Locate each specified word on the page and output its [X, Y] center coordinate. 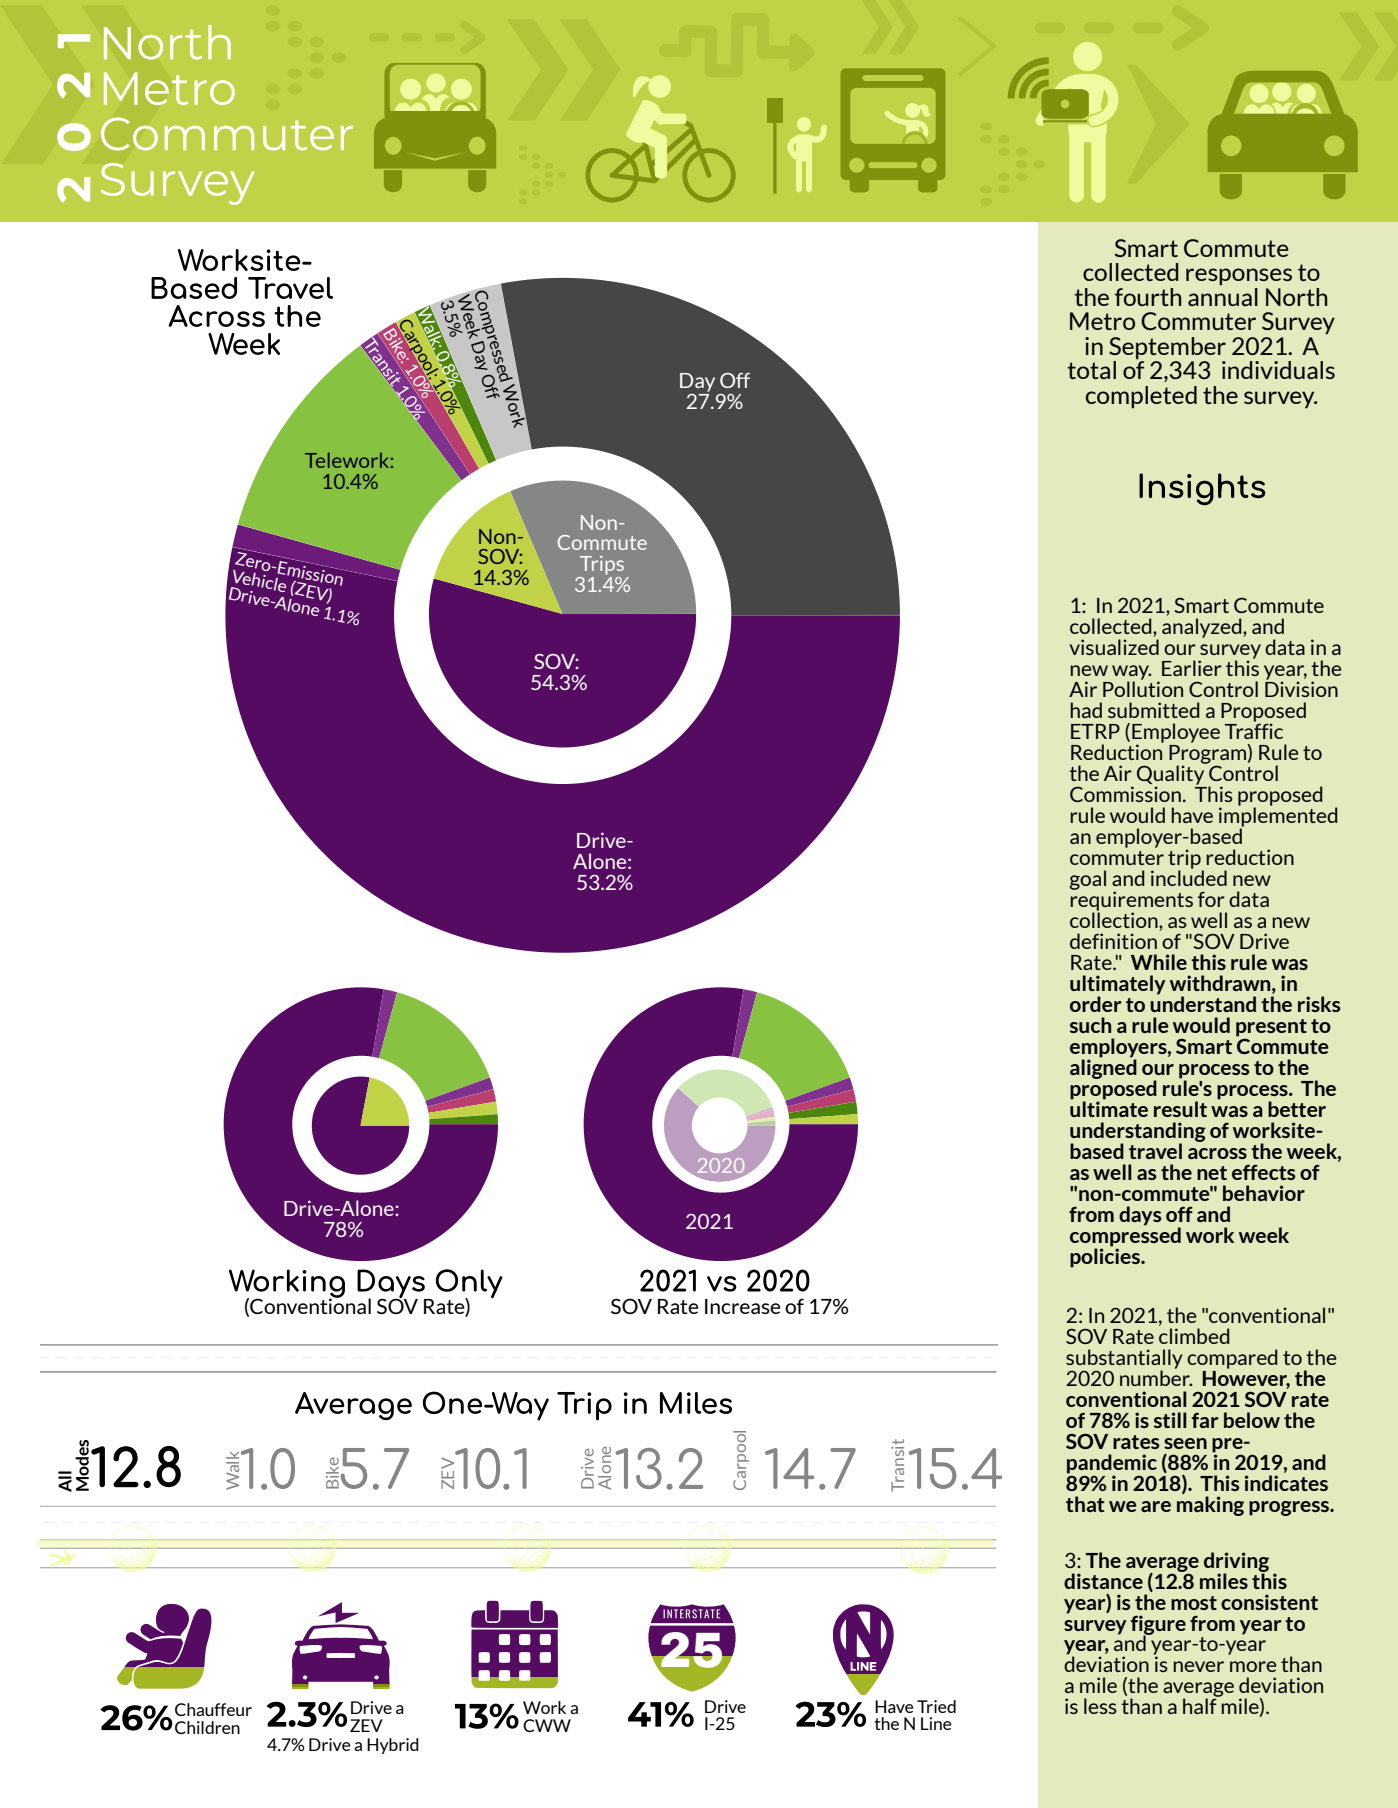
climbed [1194, 1336]
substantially [1124, 1360]
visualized [1114, 647]
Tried [936, 1706]
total [1091, 370]
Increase [743, 1306]
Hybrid [393, 1746]
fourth [1148, 297]
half [1201, 1705]
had [1086, 710]
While [1159, 962]
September [1167, 348]
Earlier [1192, 668]
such [1090, 1025]
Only [469, 1285]
